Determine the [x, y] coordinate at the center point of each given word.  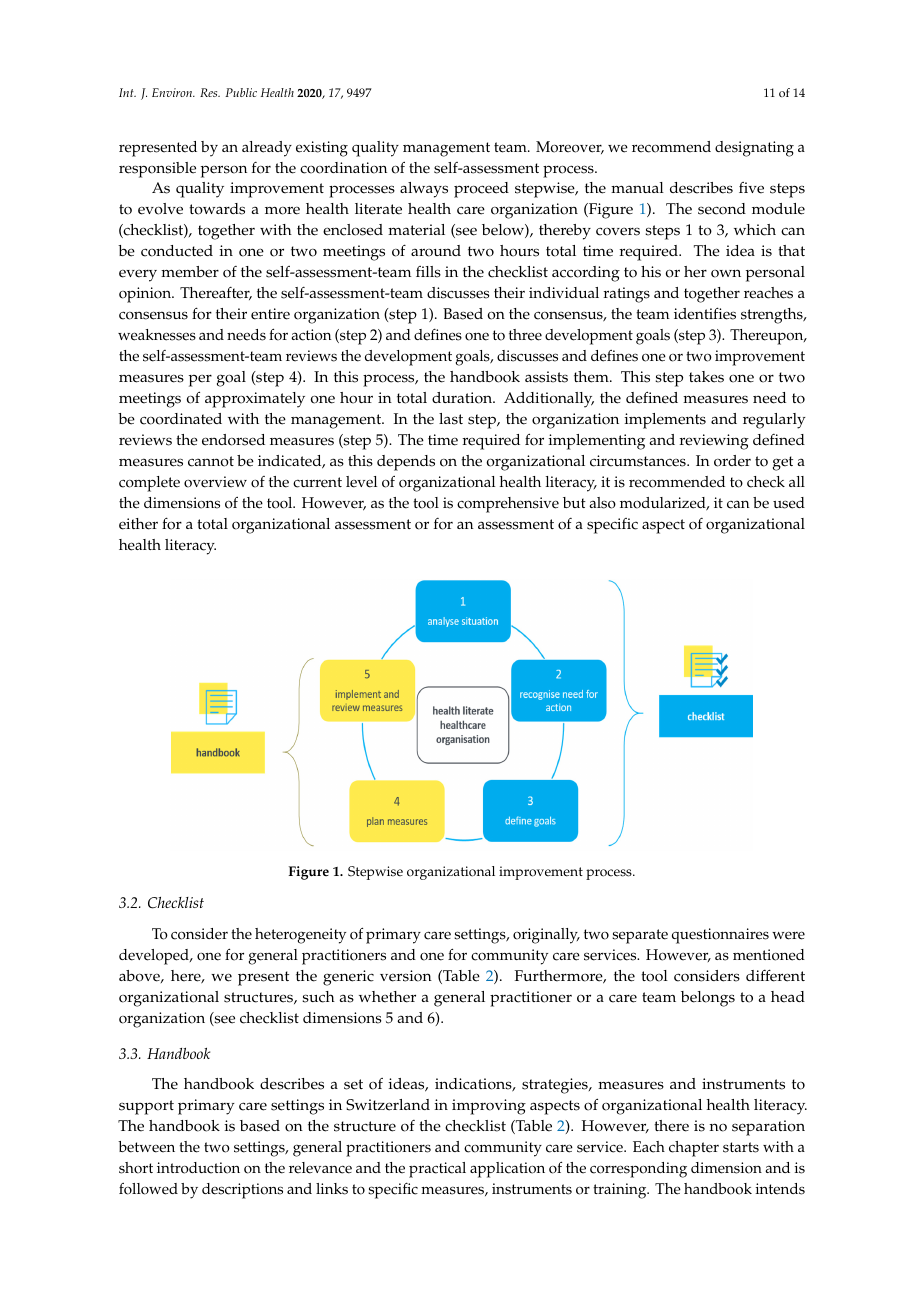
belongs [708, 999]
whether [387, 997]
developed [155, 957]
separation [768, 1128]
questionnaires [720, 936]
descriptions [242, 1191]
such [318, 997]
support [146, 1107]
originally [546, 936]
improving [489, 1107]
